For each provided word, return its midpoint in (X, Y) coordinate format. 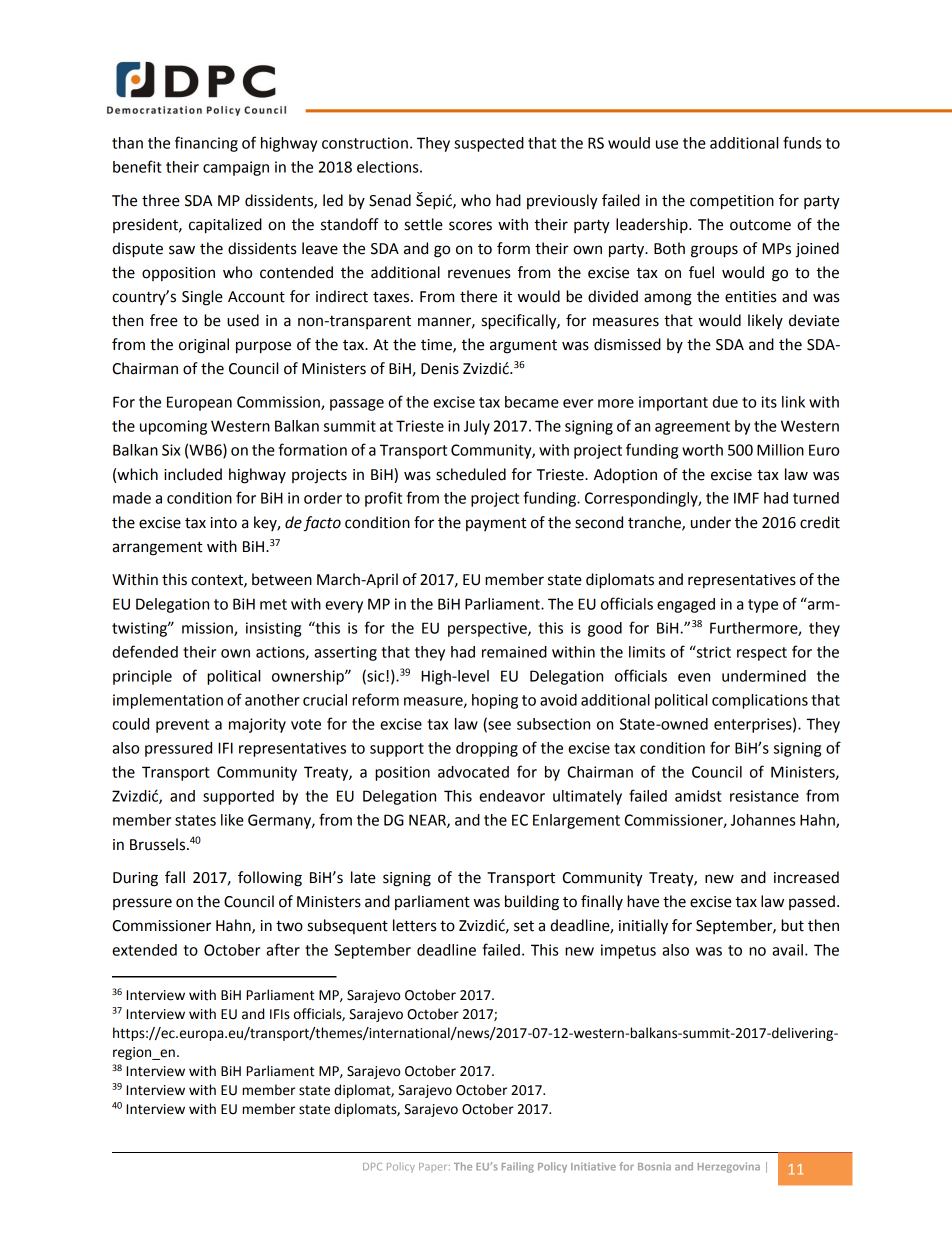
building (532, 903)
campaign (236, 168)
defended (145, 651)
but (792, 925)
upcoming (173, 427)
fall (175, 877)
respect (762, 654)
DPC (372, 1167)
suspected (489, 144)
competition (732, 202)
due (725, 402)
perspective (488, 629)
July (477, 427)
